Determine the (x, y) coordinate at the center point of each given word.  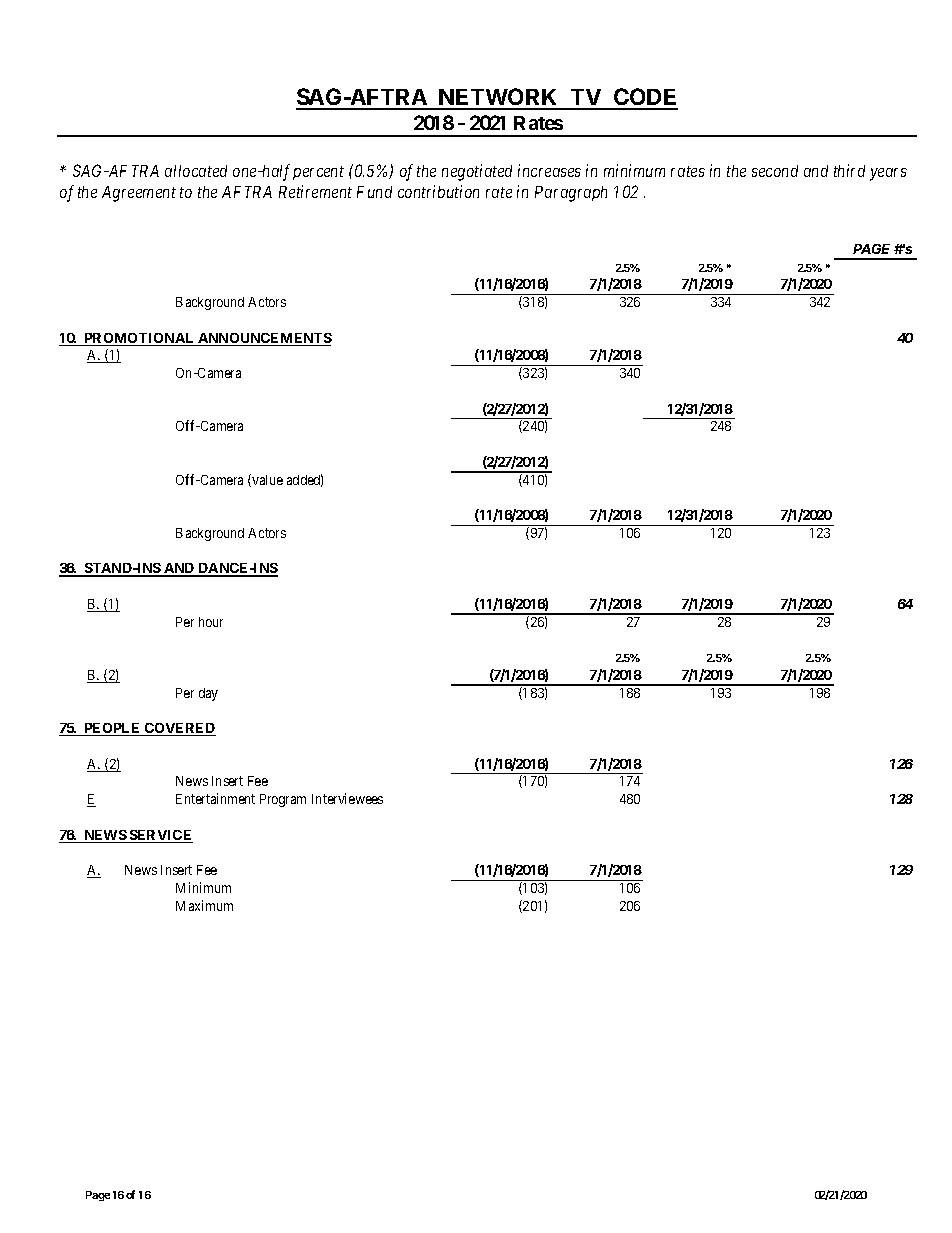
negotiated (477, 172)
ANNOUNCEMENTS (264, 339)
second (775, 171)
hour (211, 622)
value (266, 480)
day (208, 694)
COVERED (179, 729)
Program (283, 800)
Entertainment (215, 798)
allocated (196, 171)
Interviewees (347, 798)
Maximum (204, 905)
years (888, 174)
